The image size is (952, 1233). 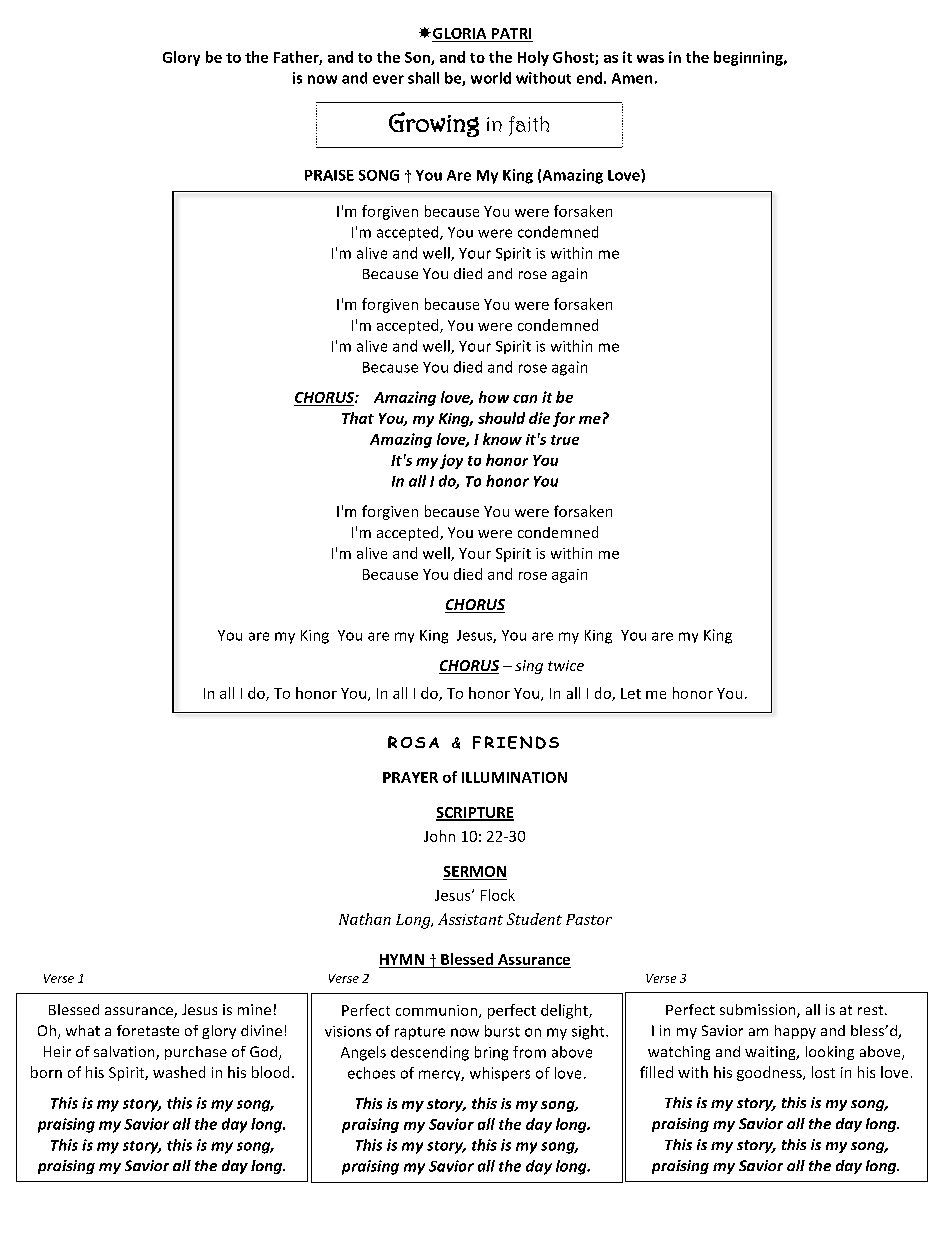 What do you see at coordinates (388, 79) in the screenshot?
I see `ever` at bounding box center [388, 79].
